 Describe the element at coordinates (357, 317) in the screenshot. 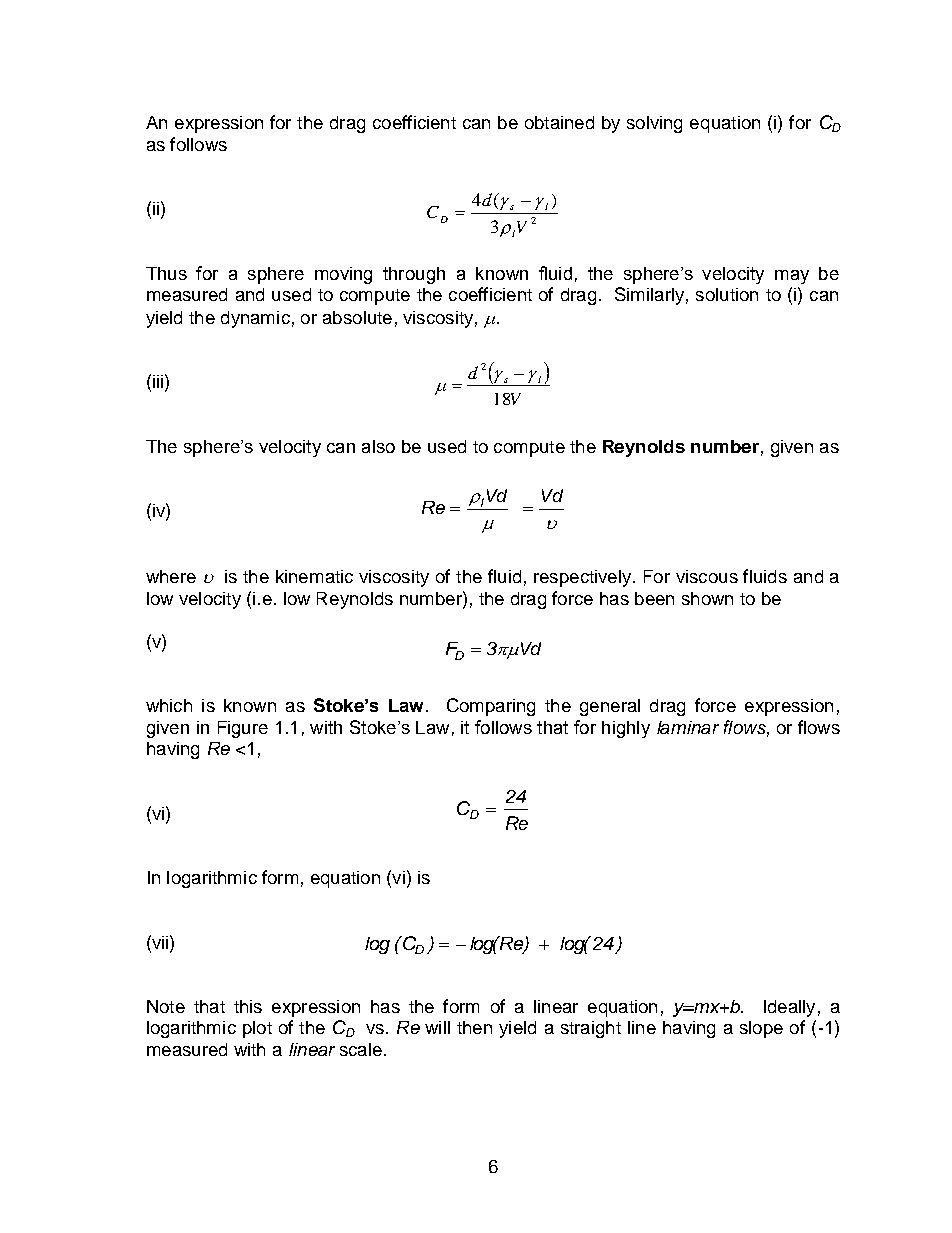

I see `absolute` at that location.
